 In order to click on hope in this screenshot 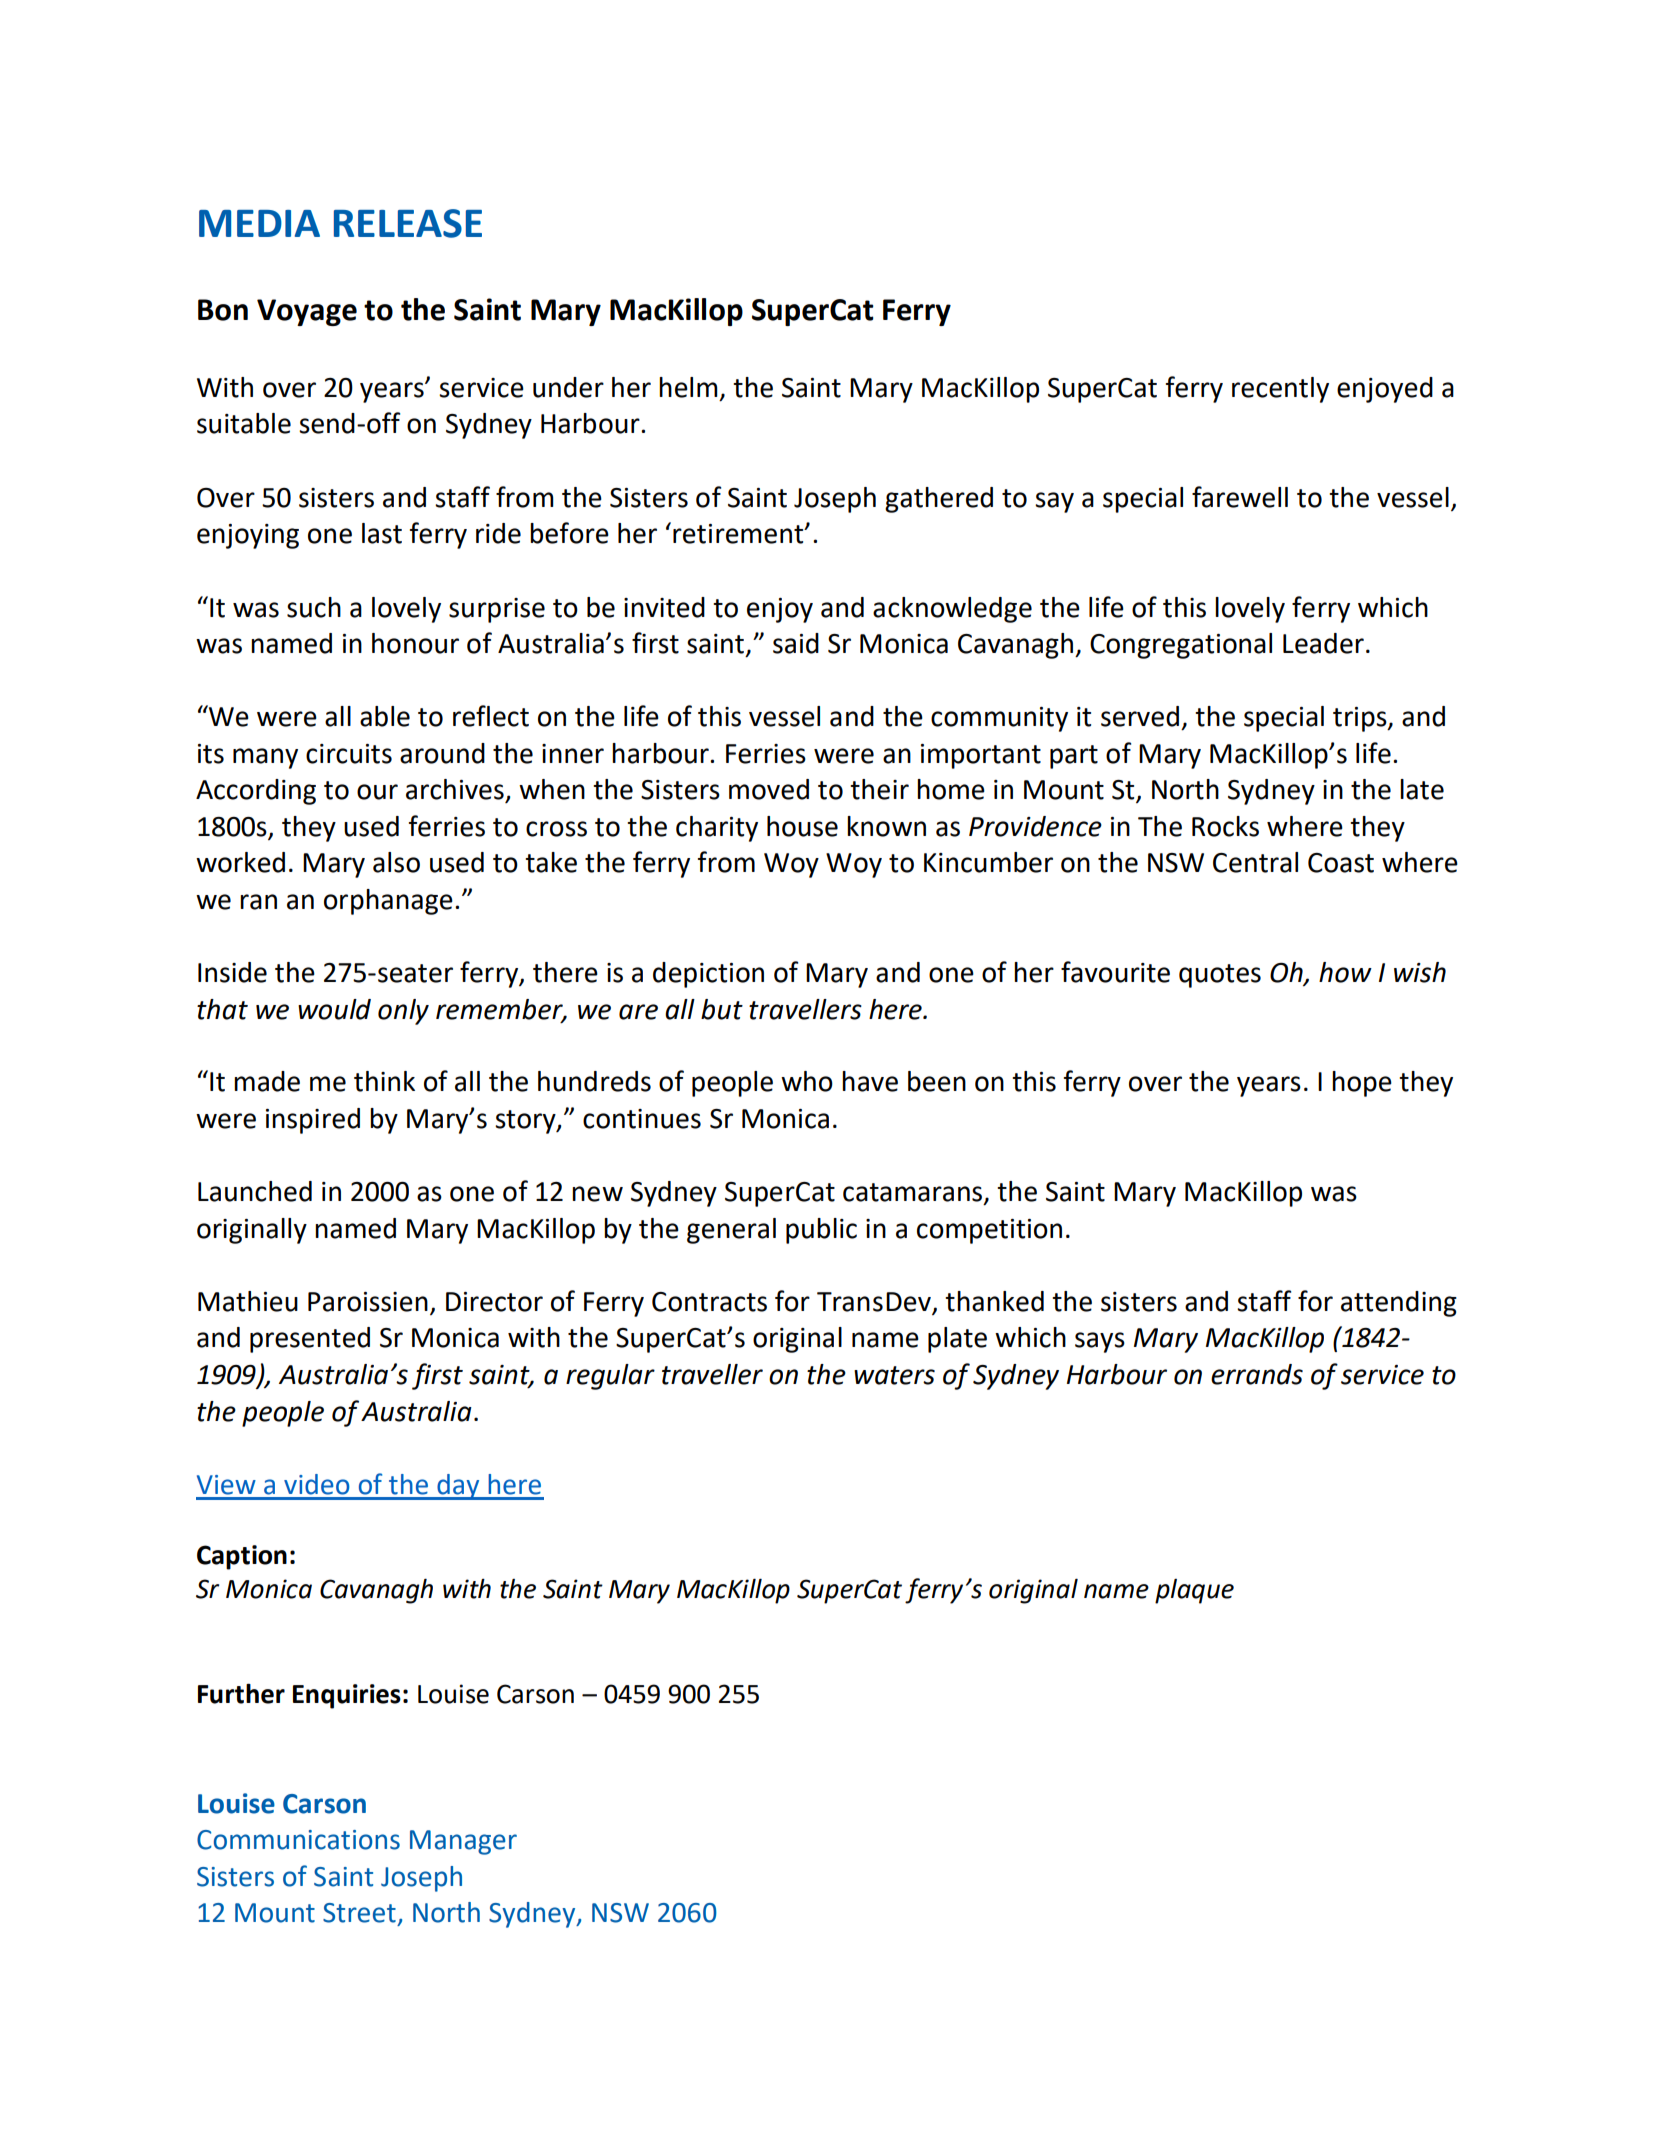, I will do `click(1362, 1084)`.
